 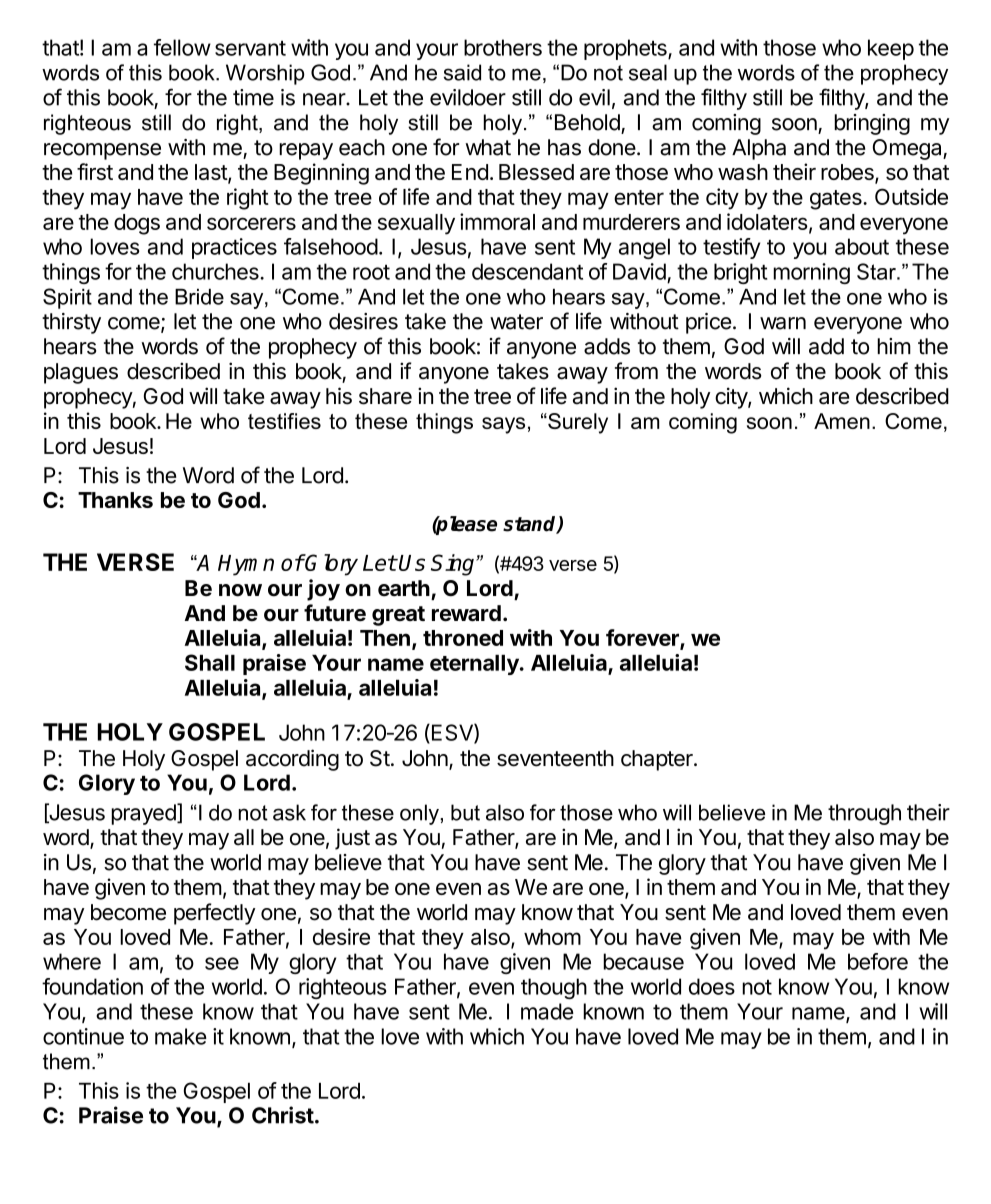 What do you see at coordinates (891, 49) in the screenshot?
I see `keep` at bounding box center [891, 49].
